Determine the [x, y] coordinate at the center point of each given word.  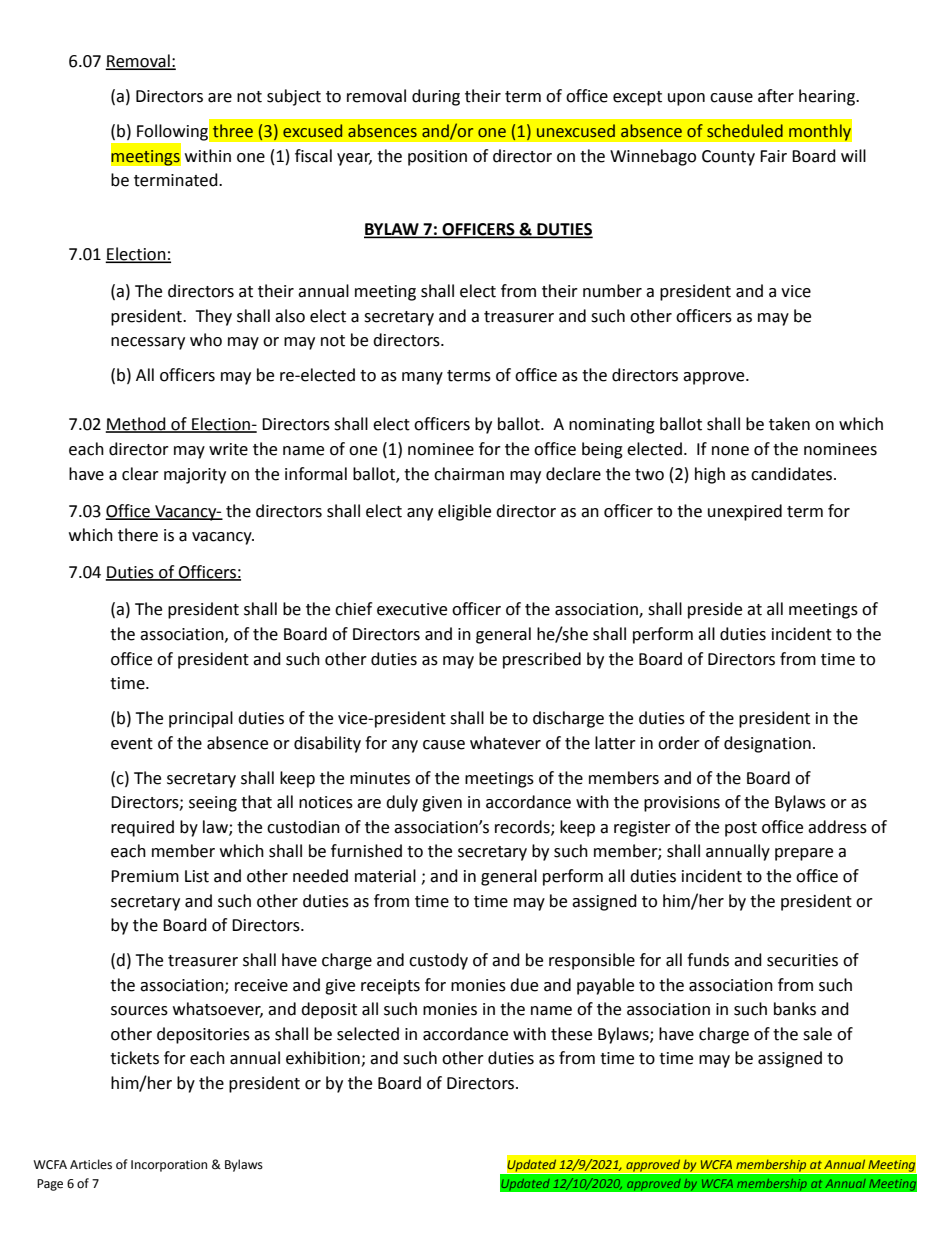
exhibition [324, 1059]
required [142, 828]
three [233, 131]
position [437, 158]
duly [402, 803]
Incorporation [169, 1166]
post [741, 829]
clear [140, 474]
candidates [793, 474]
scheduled [745, 131]
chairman [469, 474]
